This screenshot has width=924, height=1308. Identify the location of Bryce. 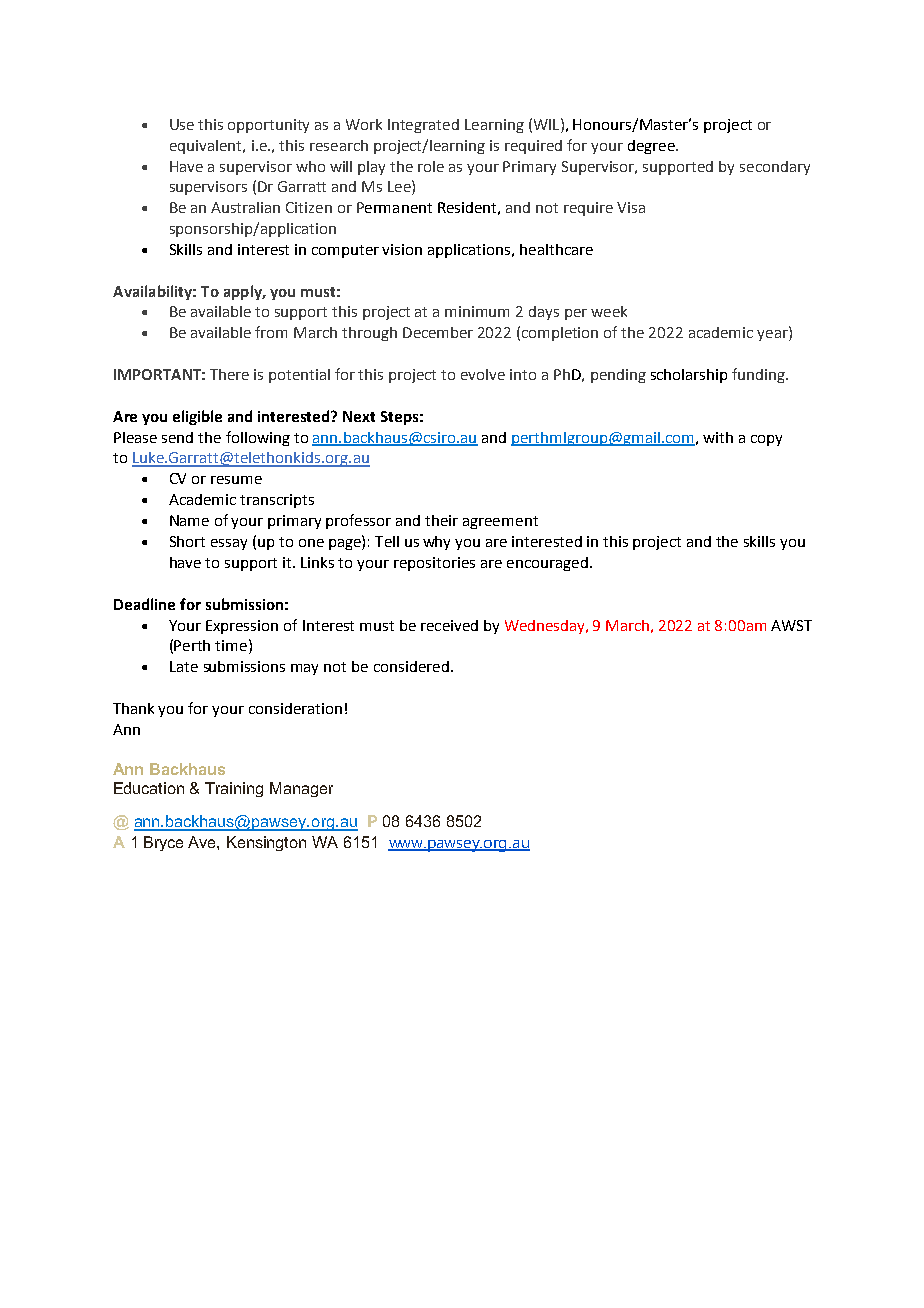
(163, 843).
